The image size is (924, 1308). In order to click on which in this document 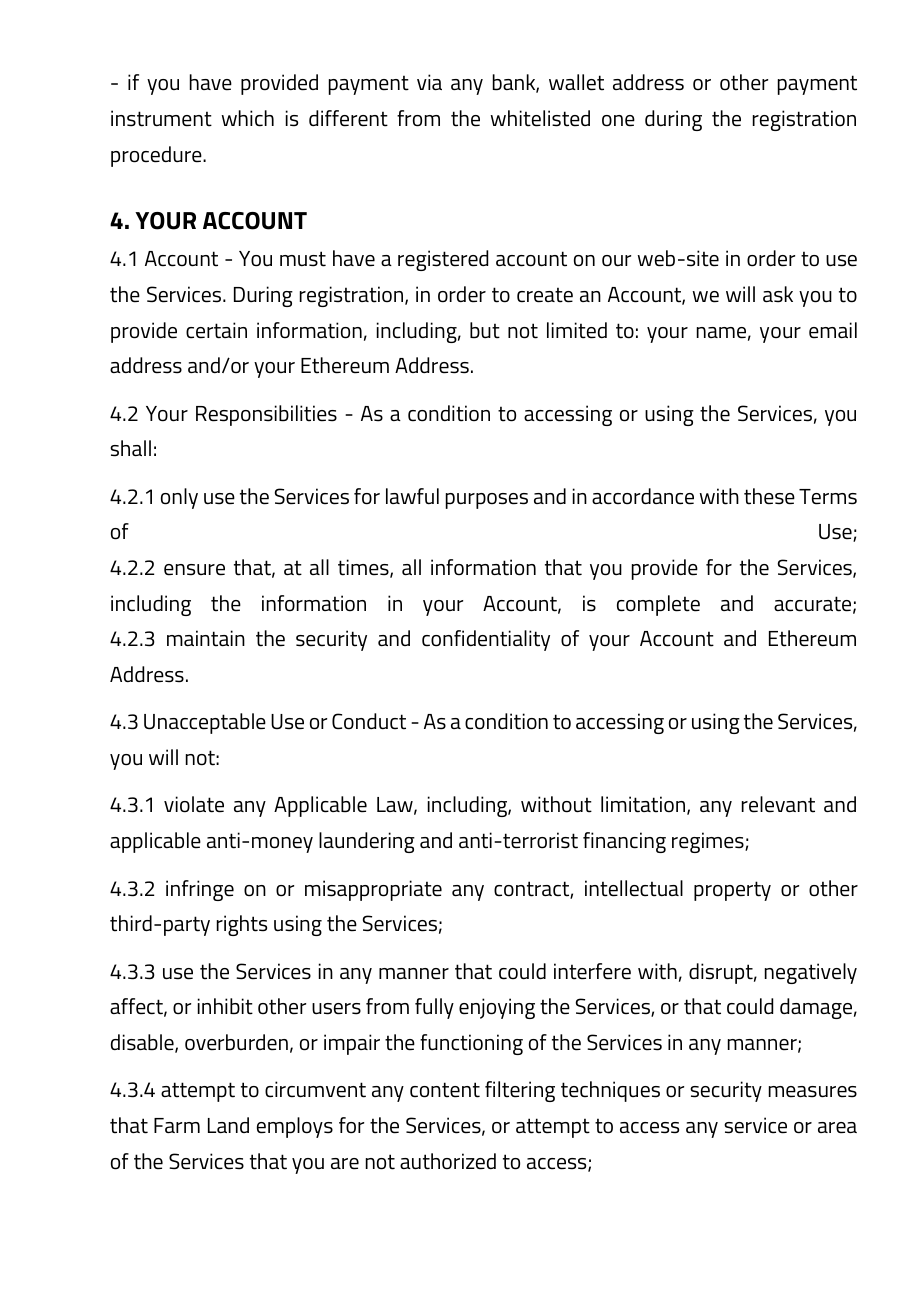, I will do `click(248, 118)`.
